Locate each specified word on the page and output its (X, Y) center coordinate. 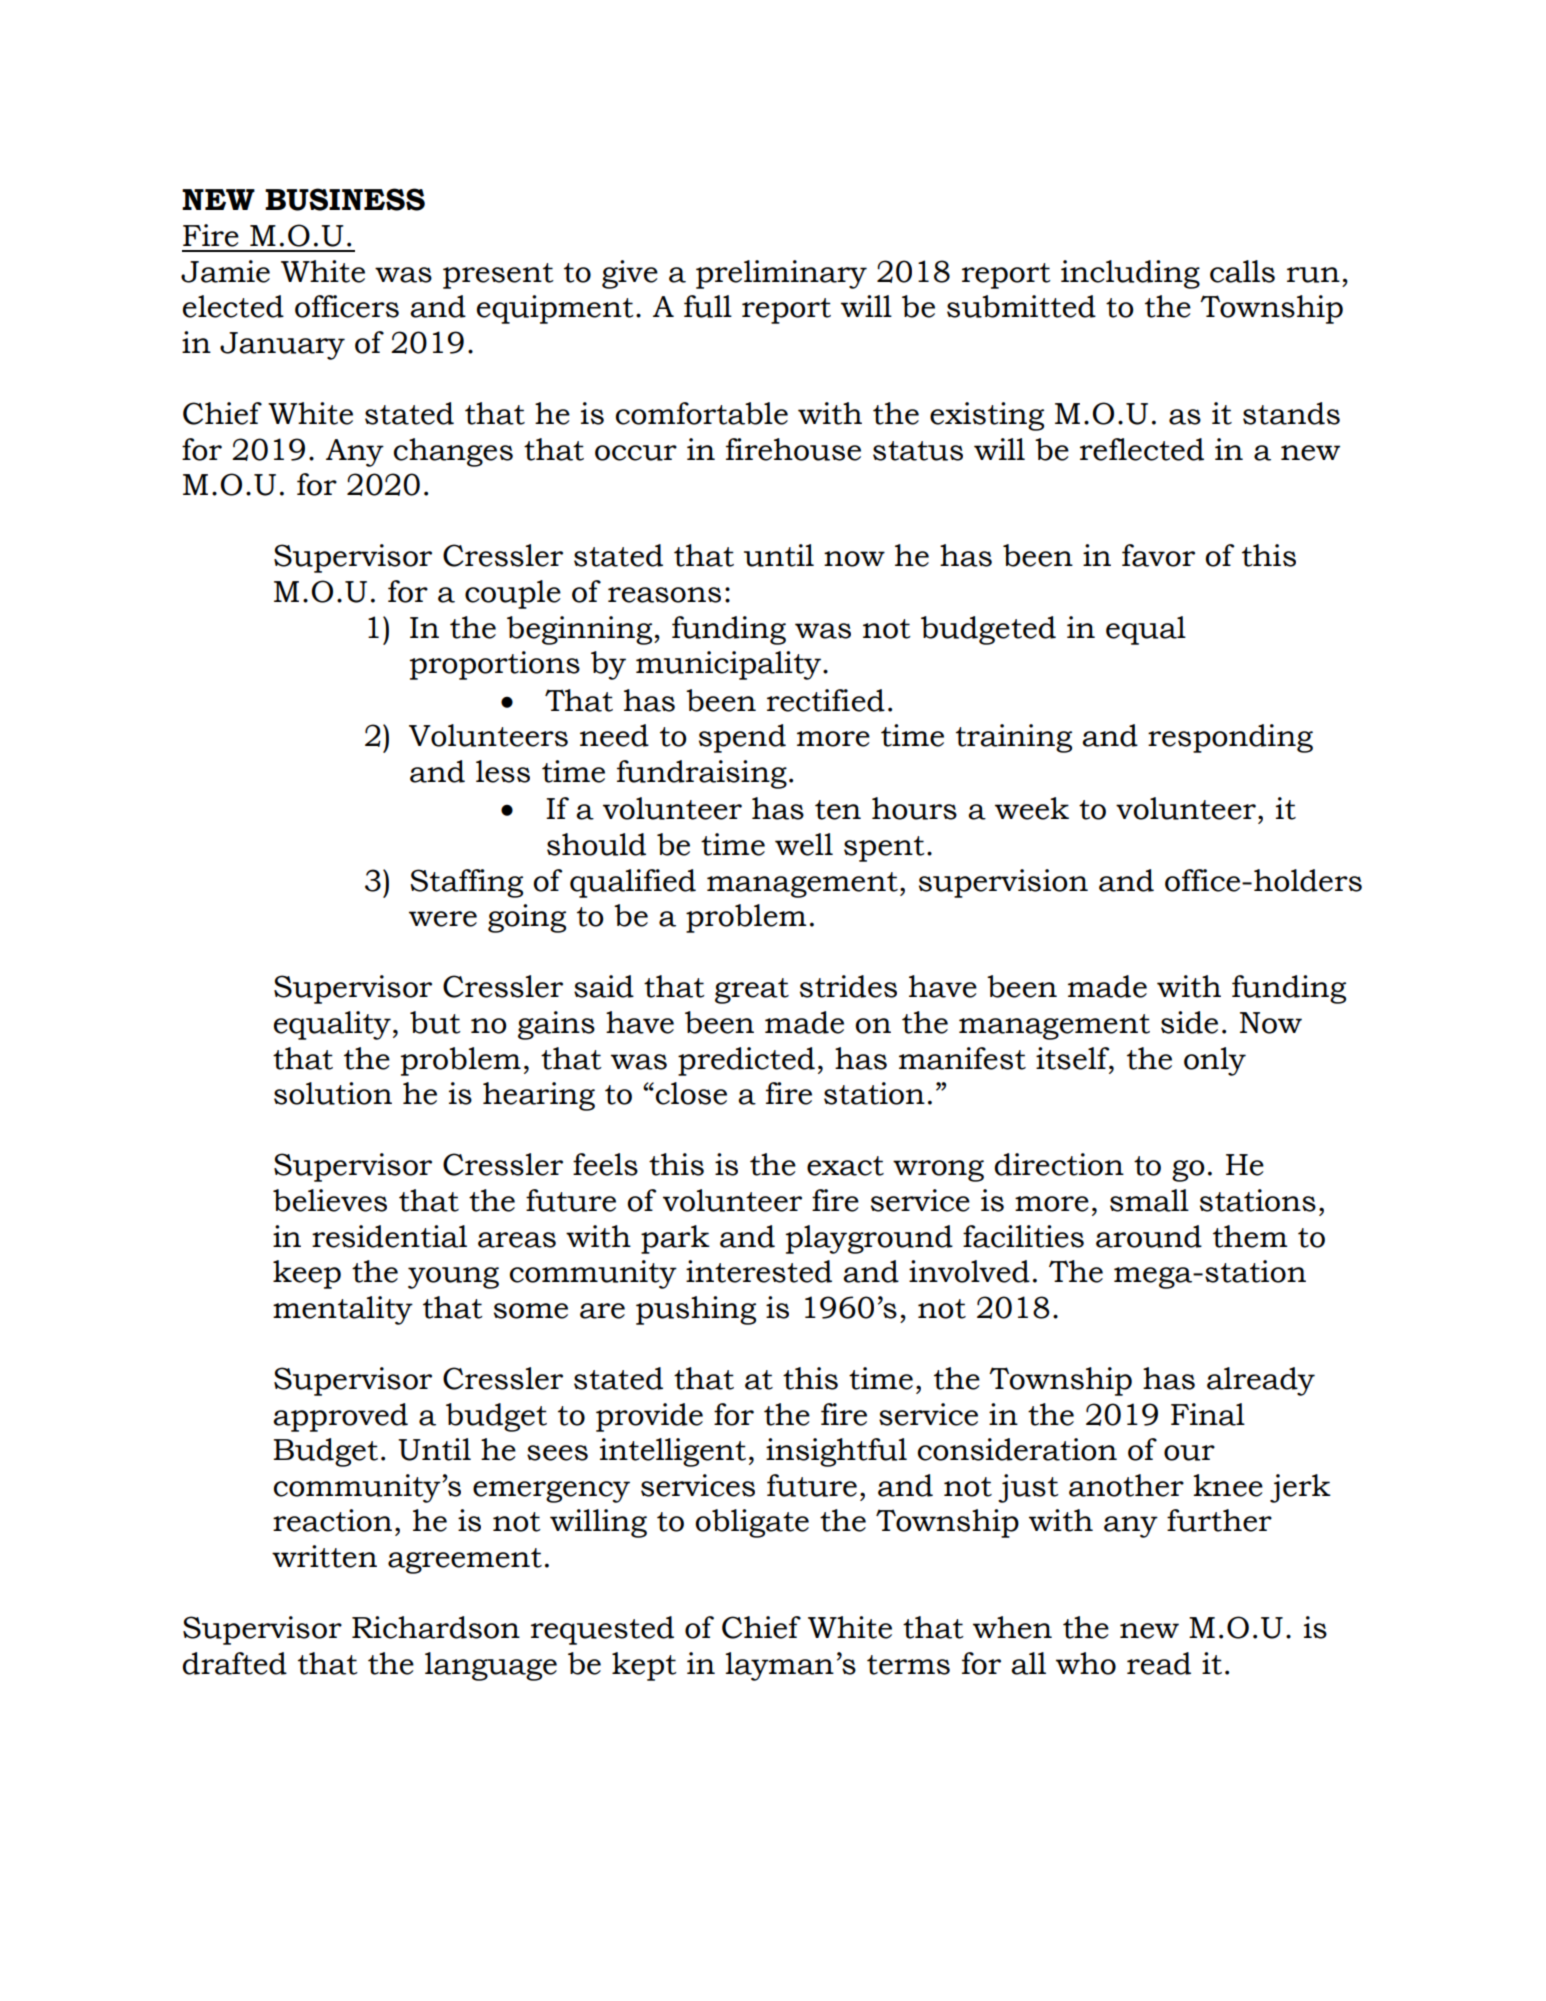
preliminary (781, 274)
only (1215, 1061)
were (443, 919)
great (752, 991)
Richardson (436, 1627)
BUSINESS (345, 199)
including (1130, 274)
